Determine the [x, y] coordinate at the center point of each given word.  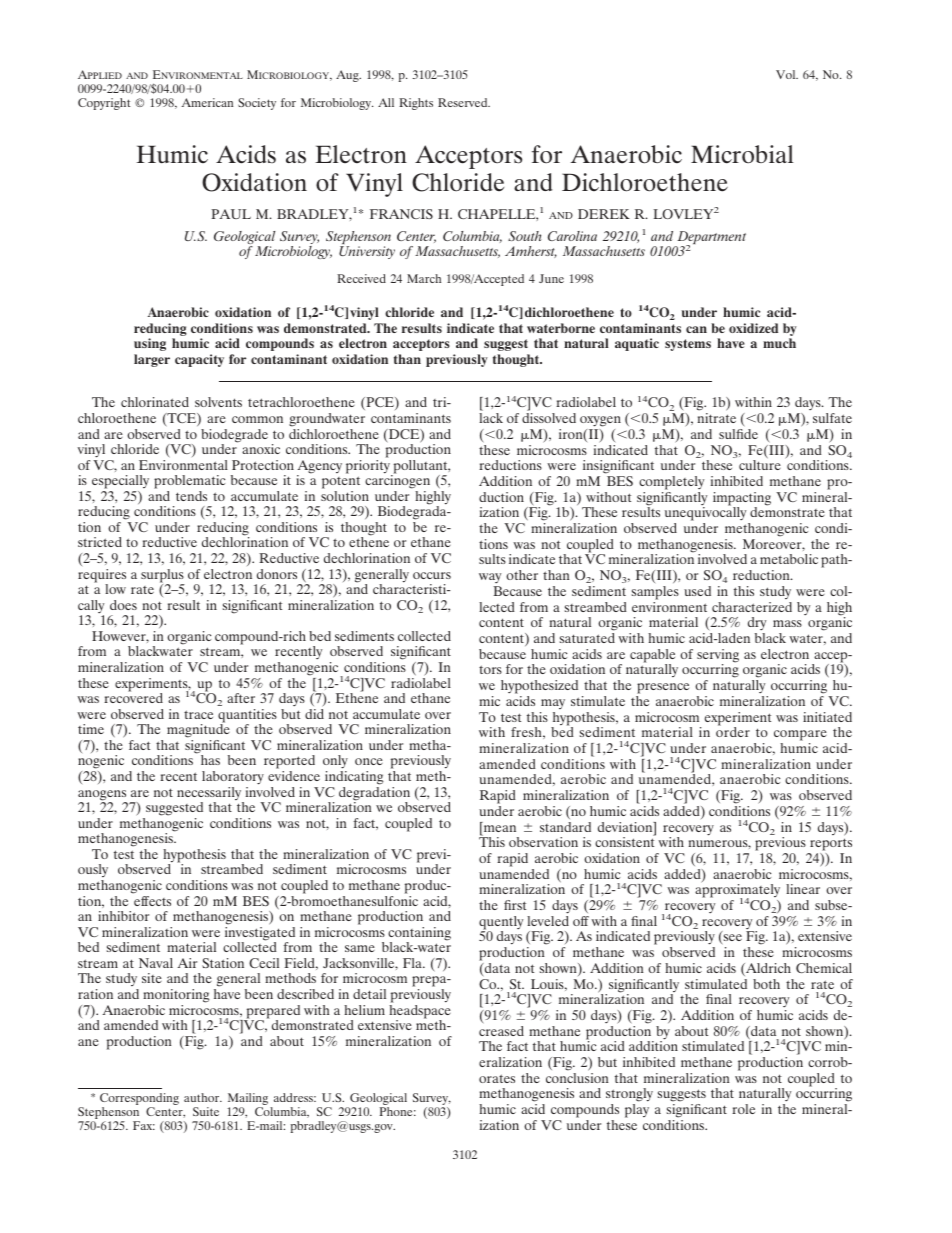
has [210, 760]
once [369, 761]
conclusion [577, 1078]
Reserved [464, 102]
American [207, 102]
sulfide [738, 434]
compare [800, 737]
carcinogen [397, 481]
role [743, 1109]
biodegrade [234, 437]
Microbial [742, 154]
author [203, 1097]
